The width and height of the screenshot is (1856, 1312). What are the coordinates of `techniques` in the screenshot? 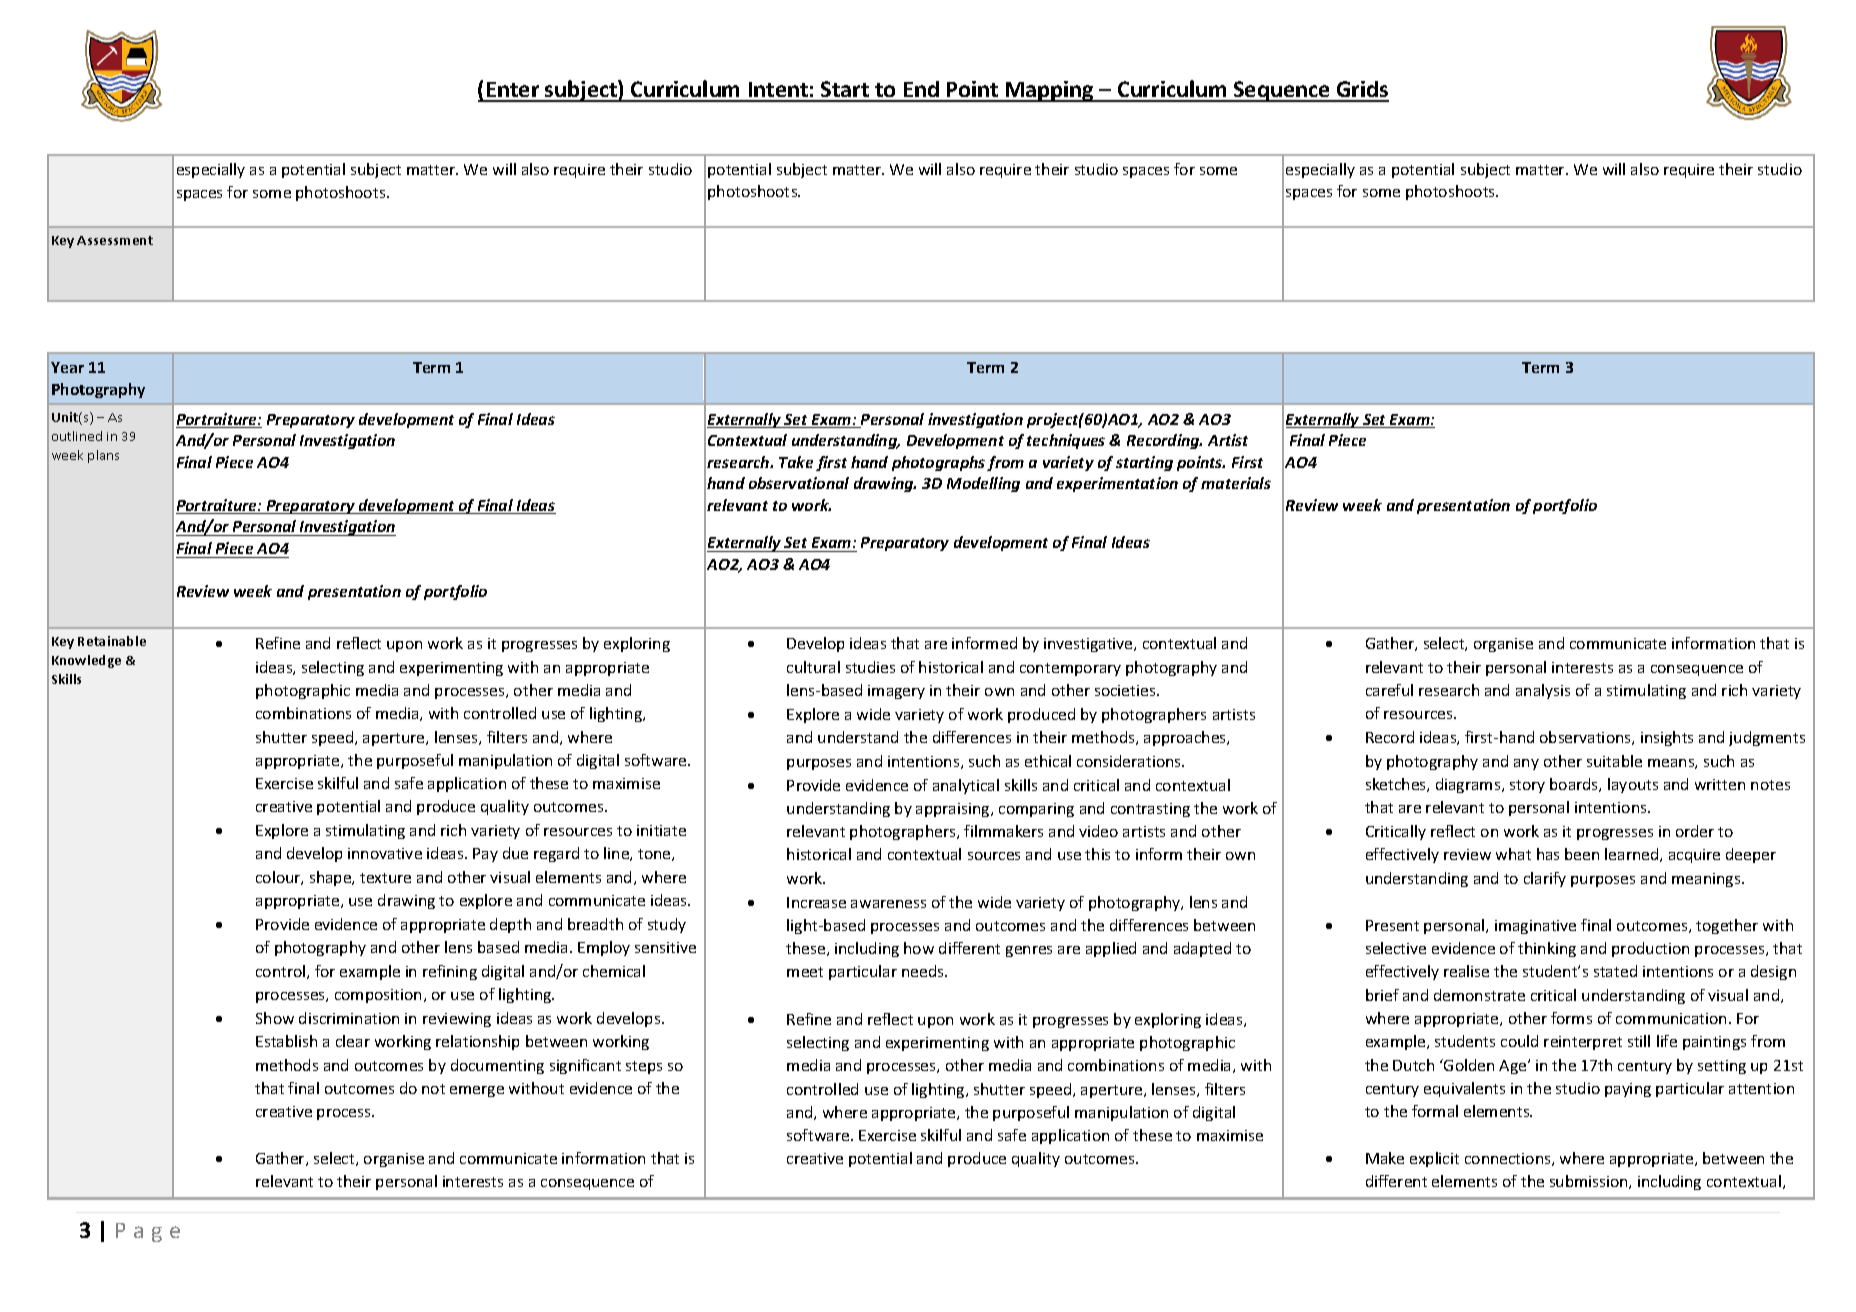 It's located at (1066, 441).
